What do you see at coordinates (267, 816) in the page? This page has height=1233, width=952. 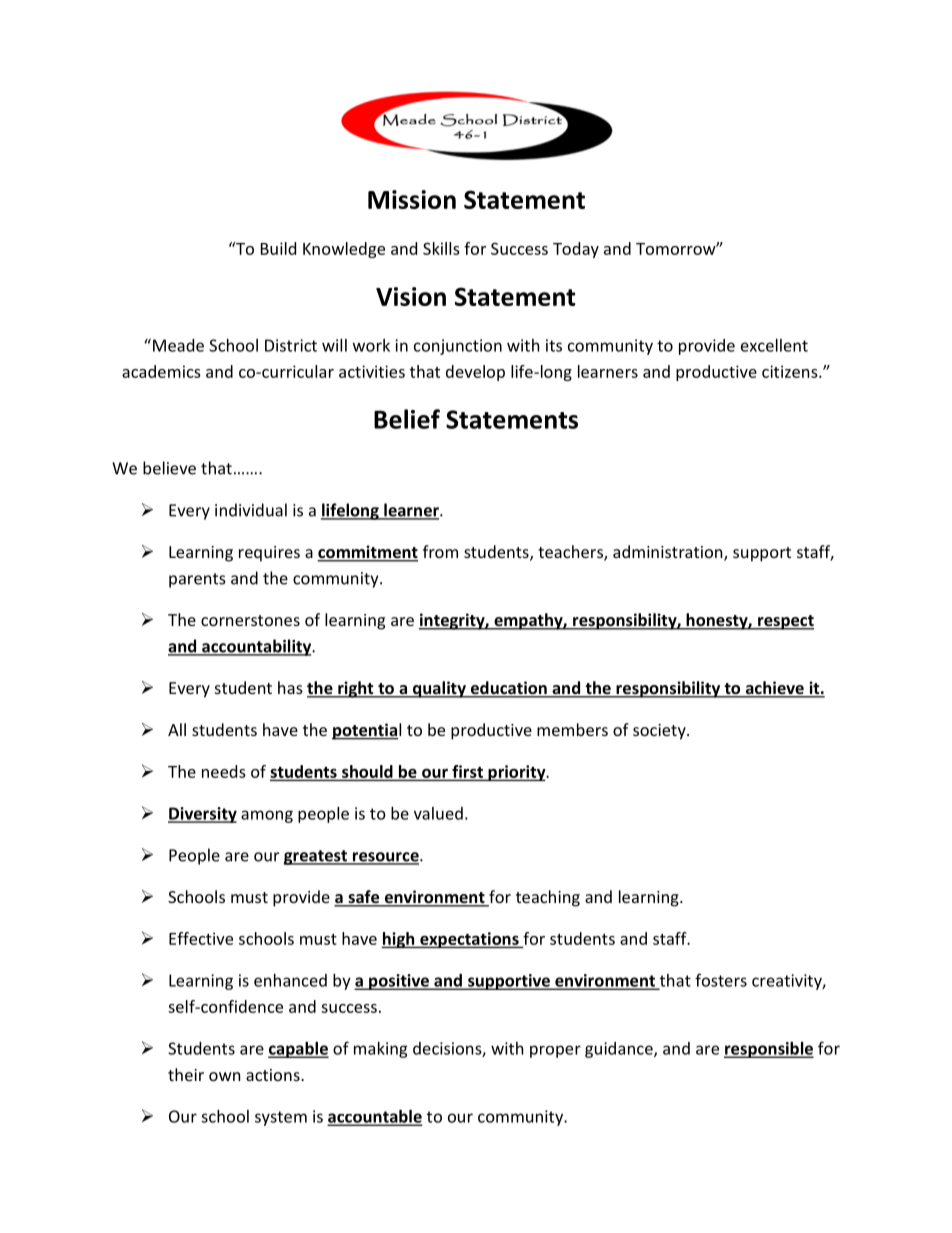 I see `among` at bounding box center [267, 816].
